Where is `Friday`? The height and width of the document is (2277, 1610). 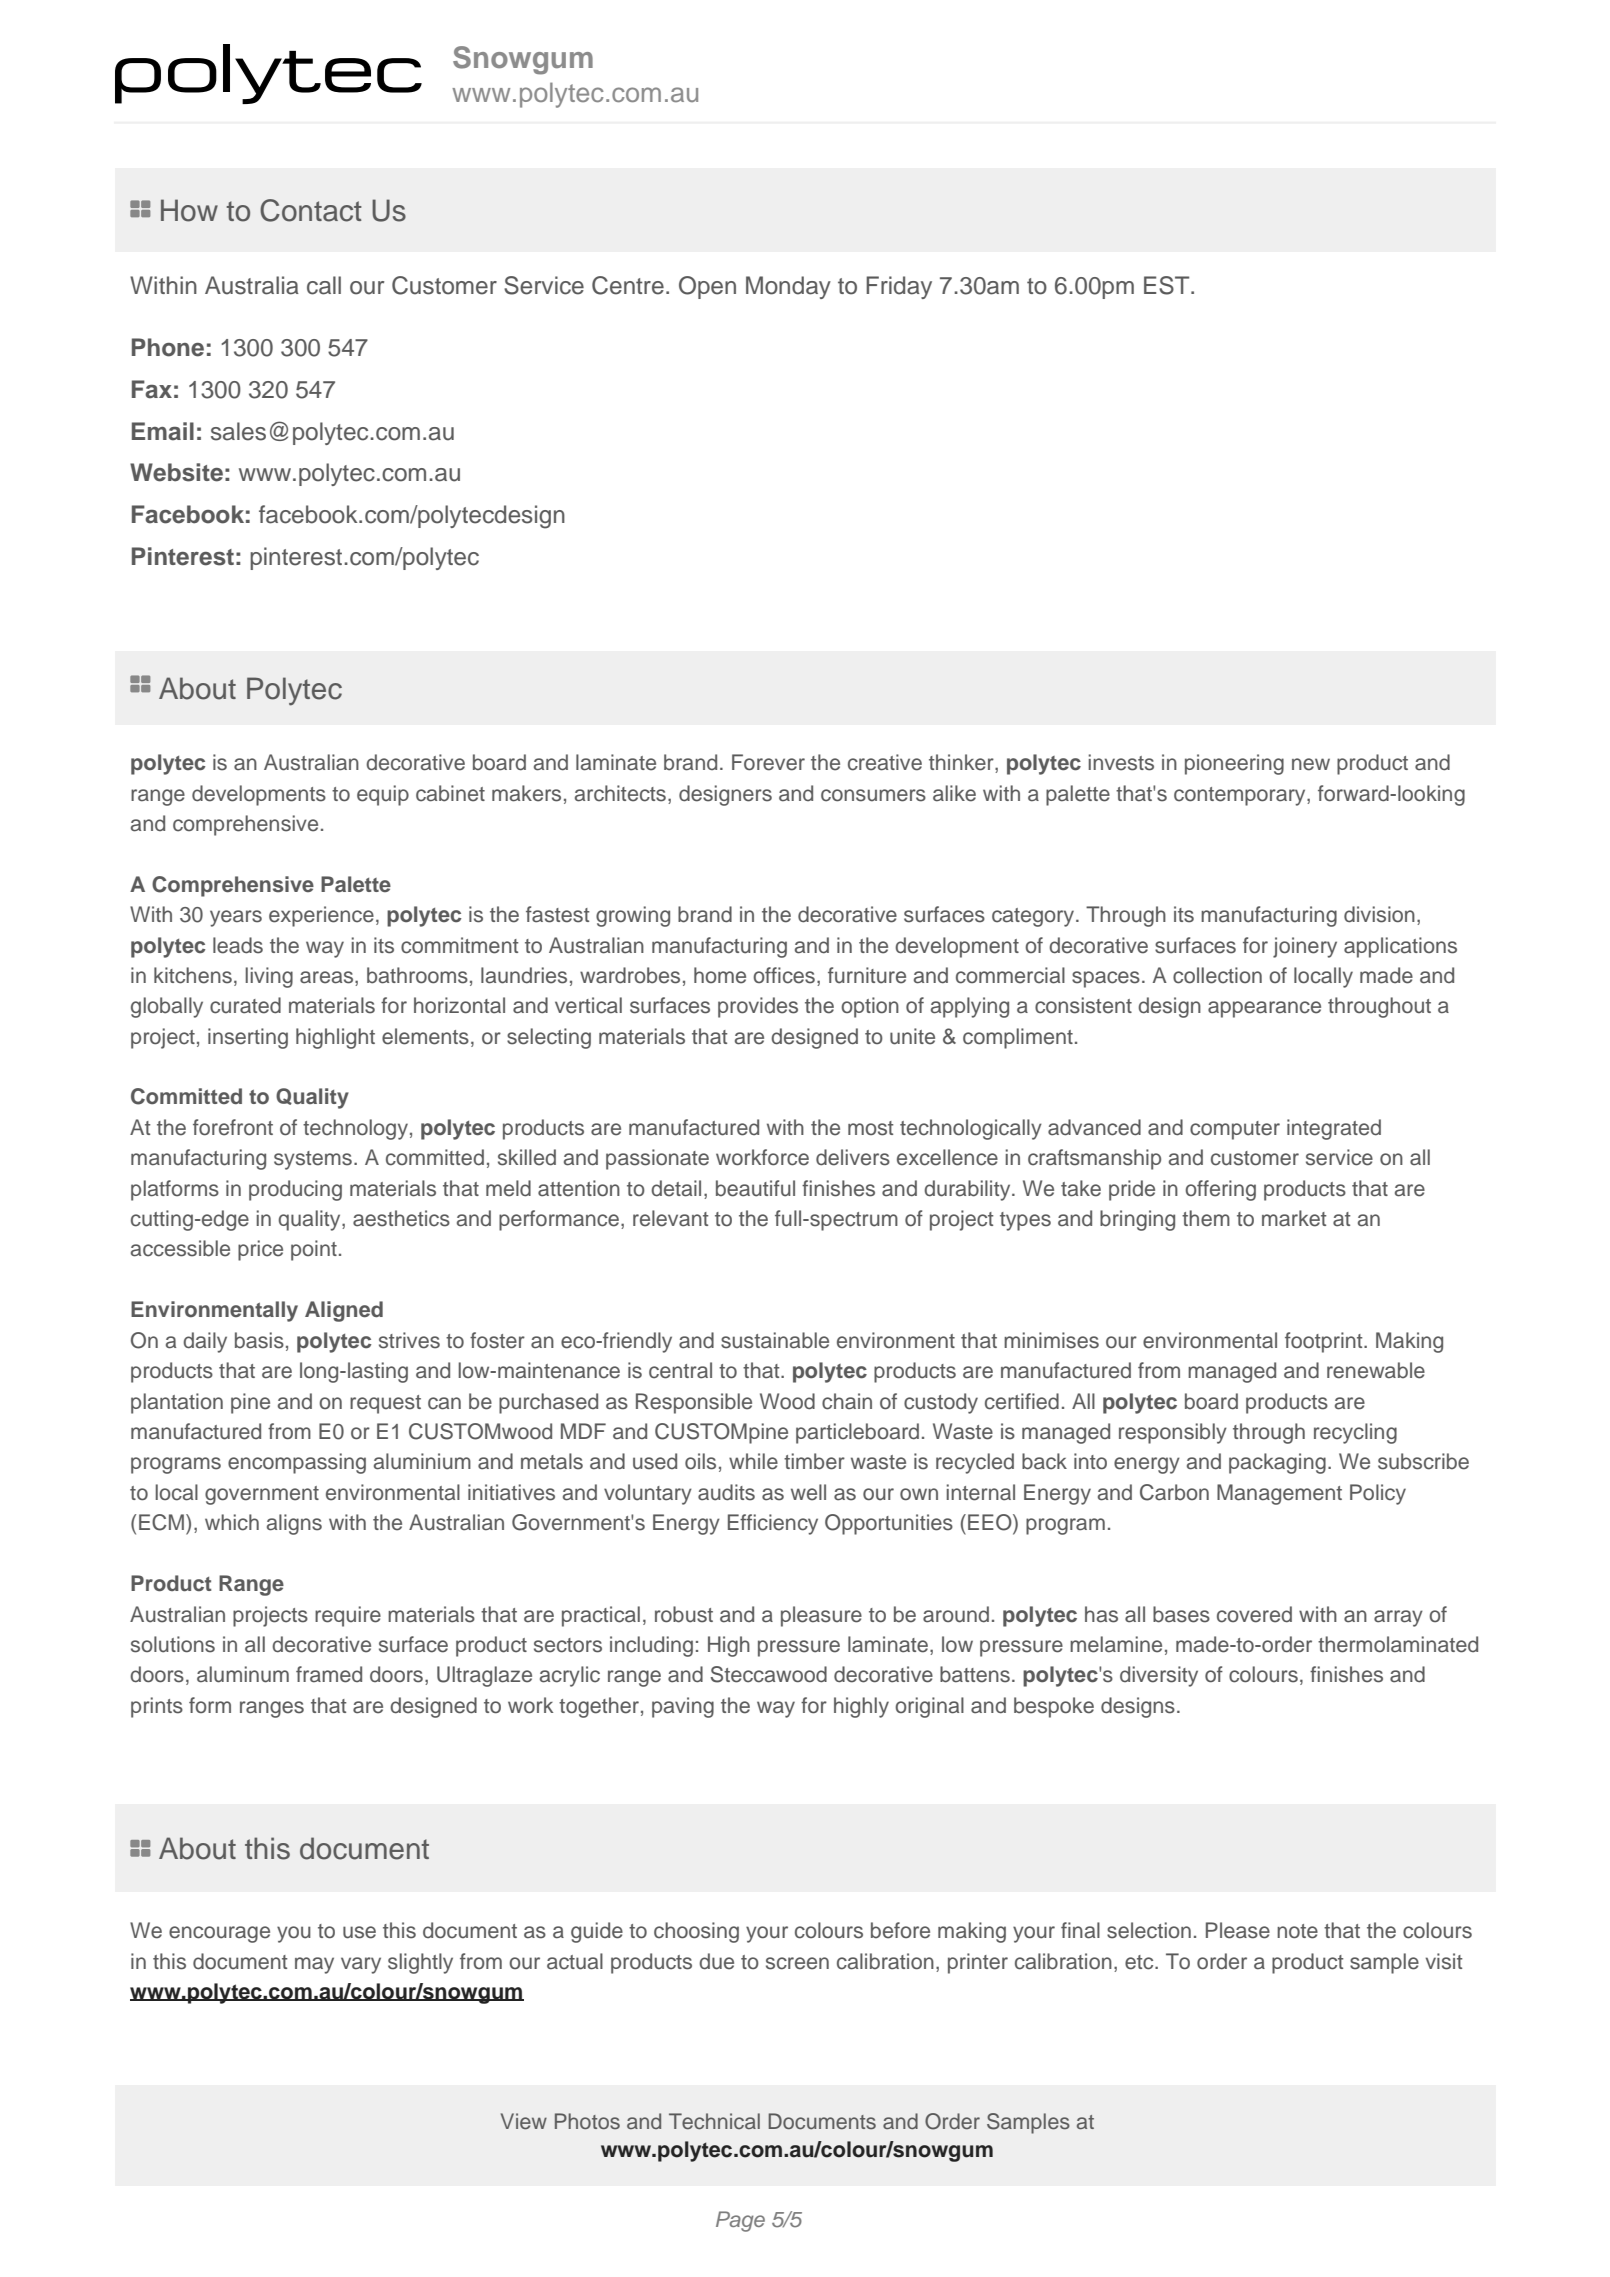 Friday is located at coordinates (899, 287).
